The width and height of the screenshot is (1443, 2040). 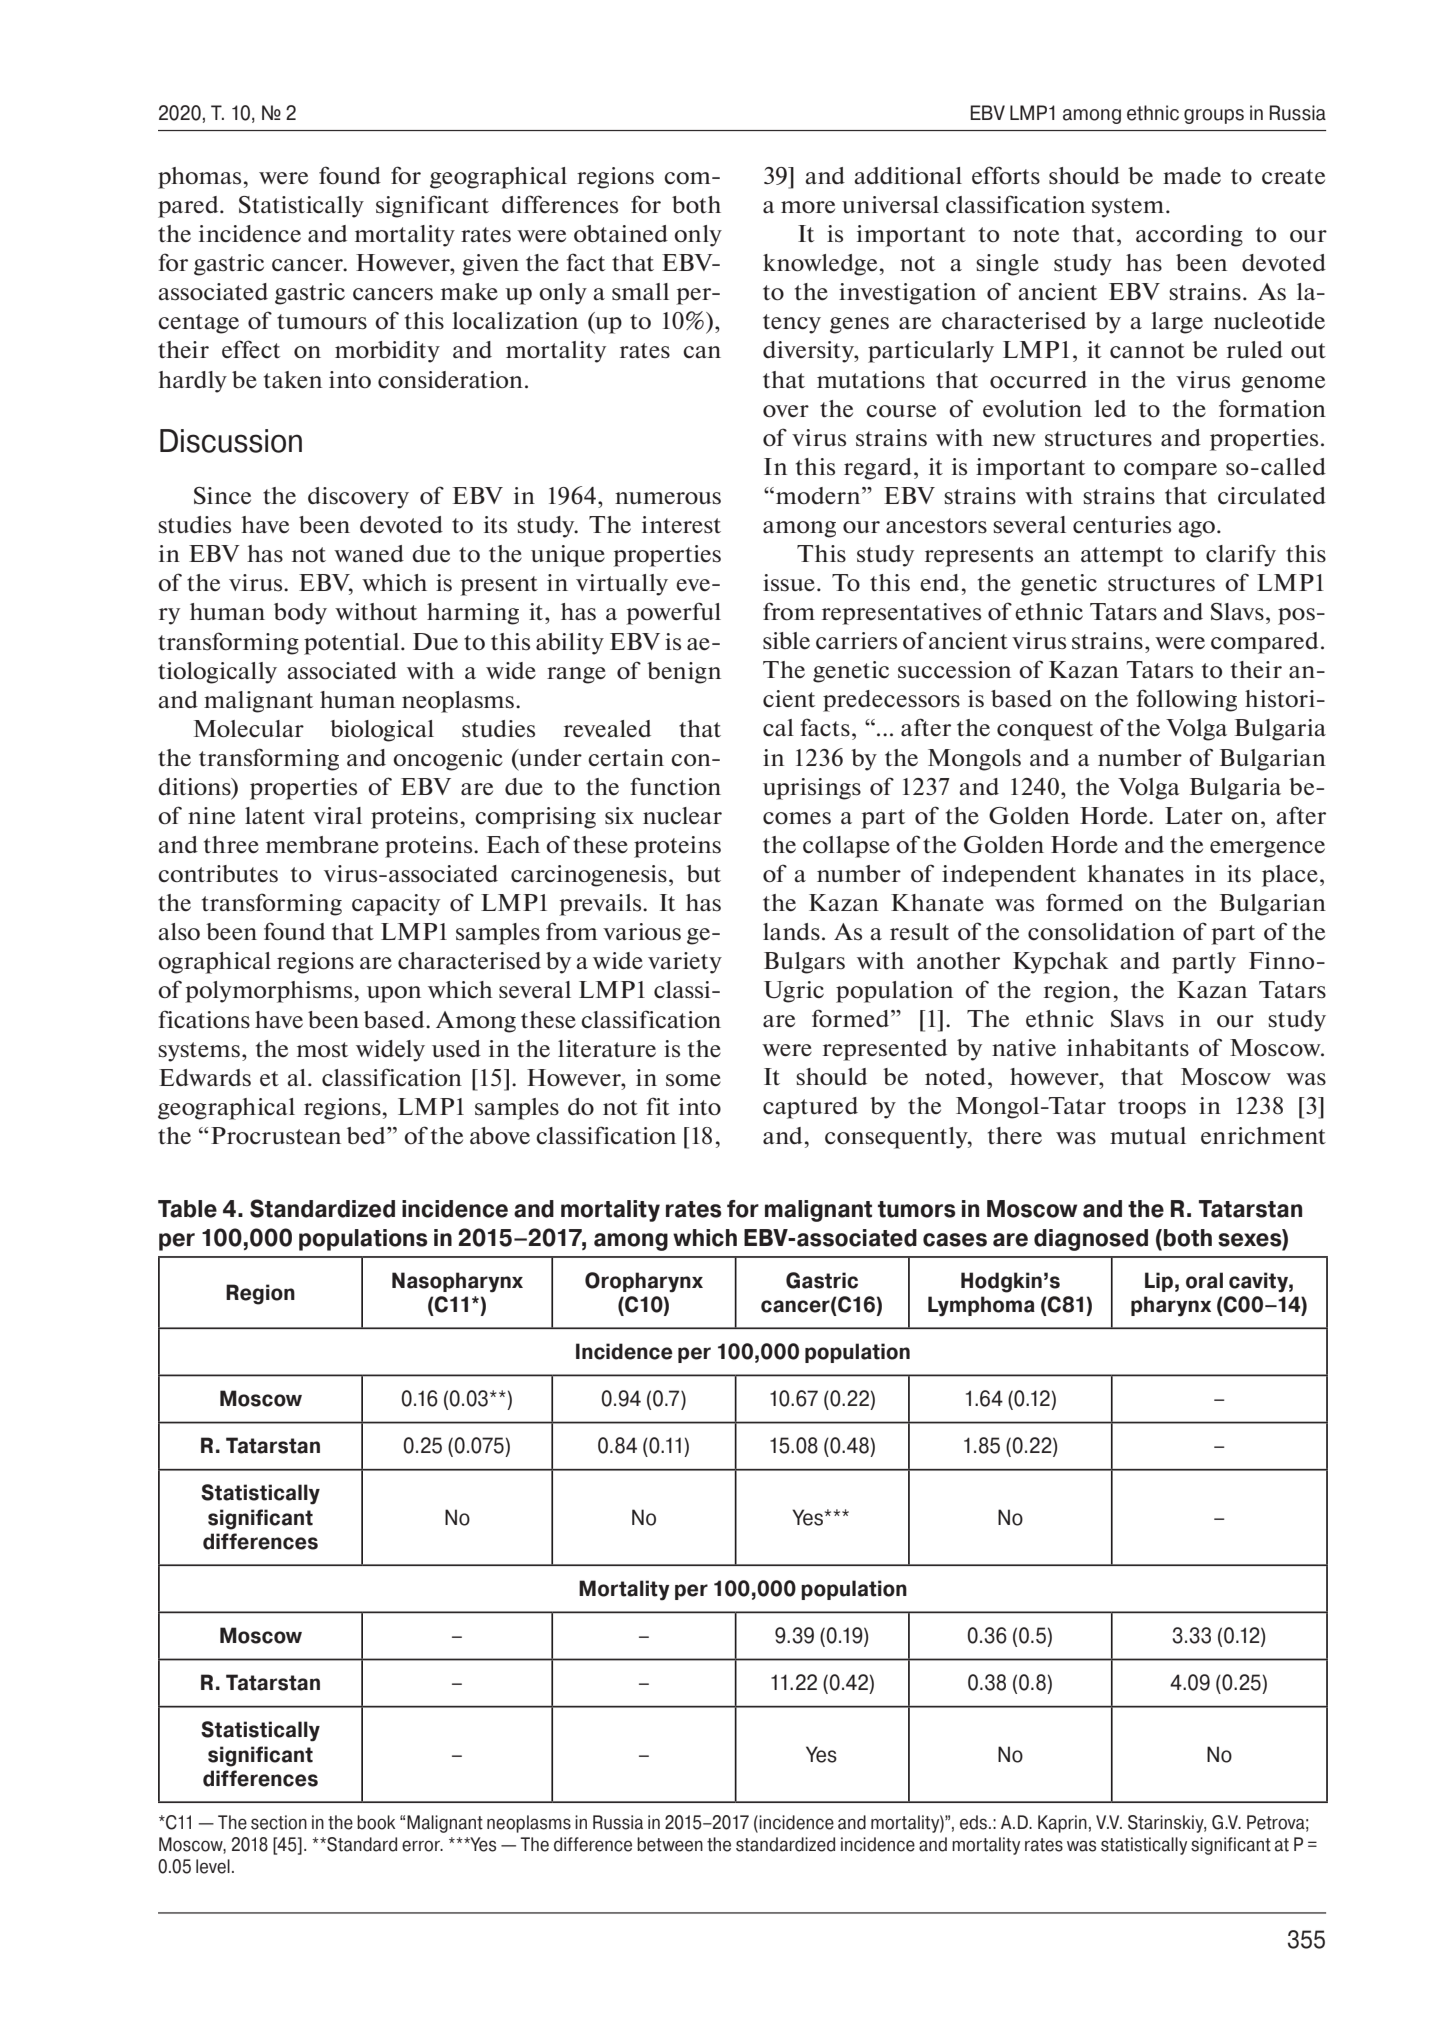 I want to click on Lymphoma, so click(x=981, y=1306).
